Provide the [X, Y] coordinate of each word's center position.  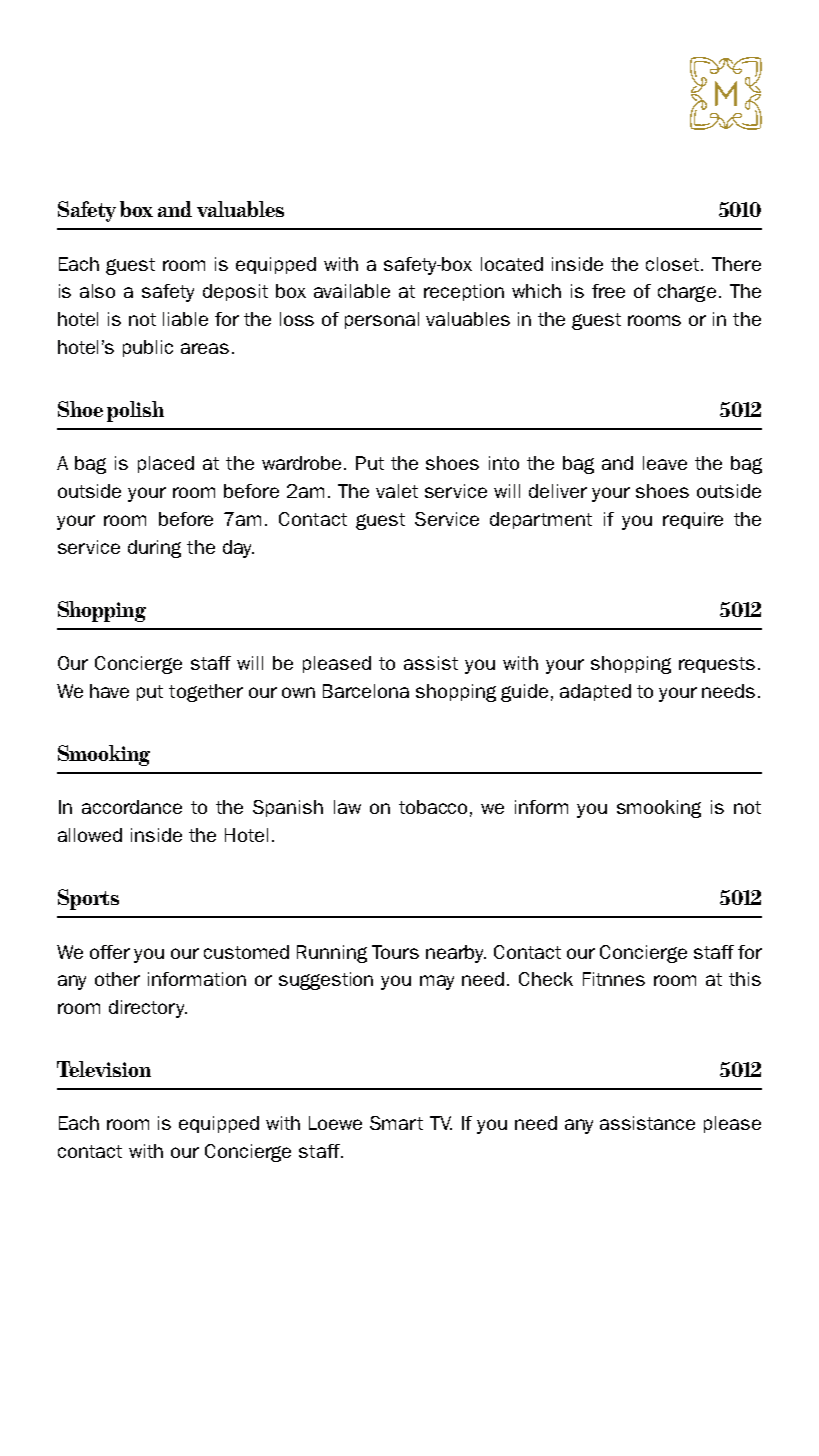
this [745, 979]
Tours [395, 952]
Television [104, 1069]
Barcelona [366, 691]
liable [185, 319]
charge [687, 293]
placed [166, 464]
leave [665, 463]
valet [397, 491]
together [206, 693]
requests [717, 665]
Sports [88, 899]
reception [464, 292]
